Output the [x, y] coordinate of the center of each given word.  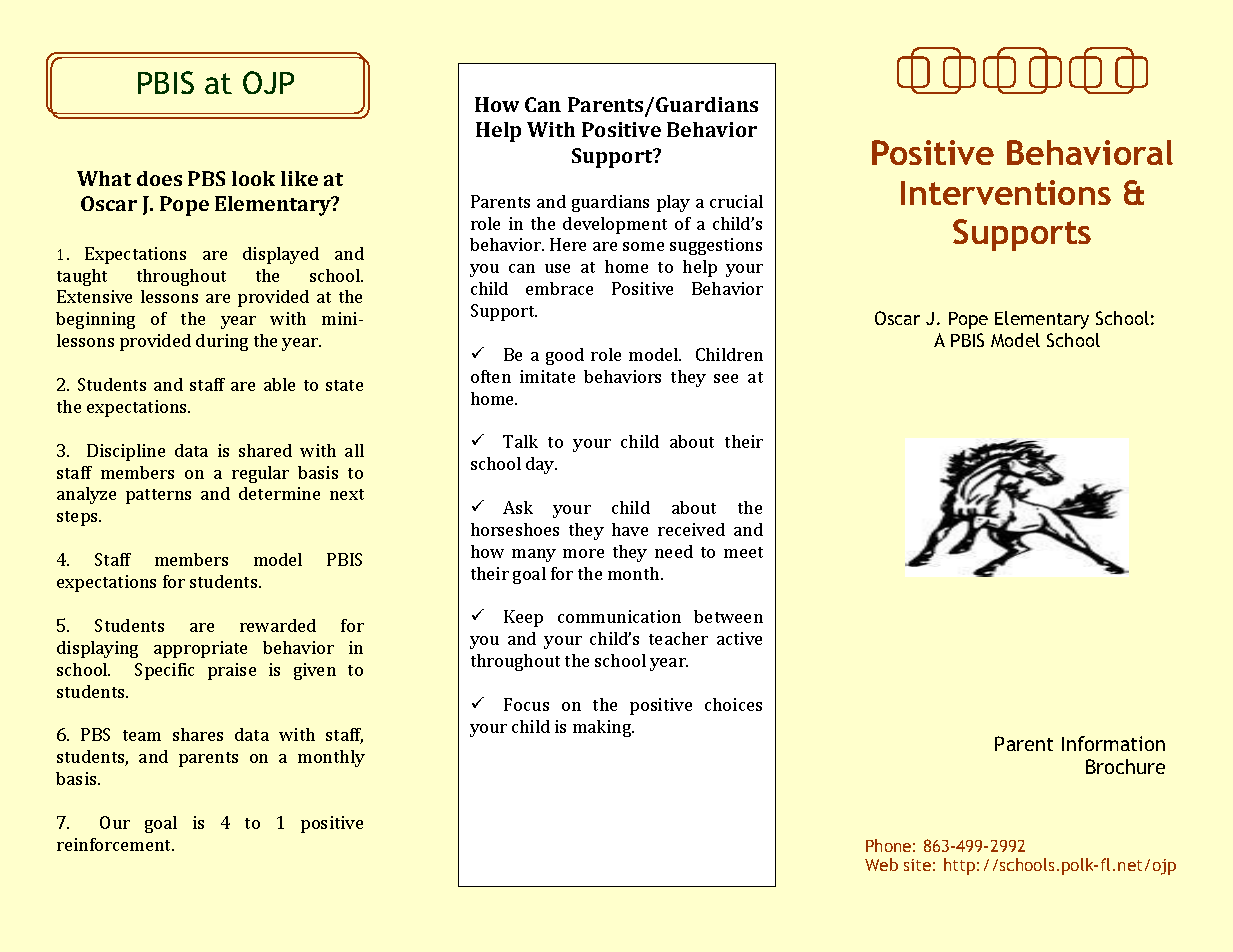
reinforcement [115, 844]
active [739, 638]
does [159, 178]
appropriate [200, 649]
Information [1113, 743]
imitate [547, 376]
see [726, 378]
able [279, 384]
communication [619, 616]
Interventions [1006, 192]
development [615, 225]
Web [881, 864]
